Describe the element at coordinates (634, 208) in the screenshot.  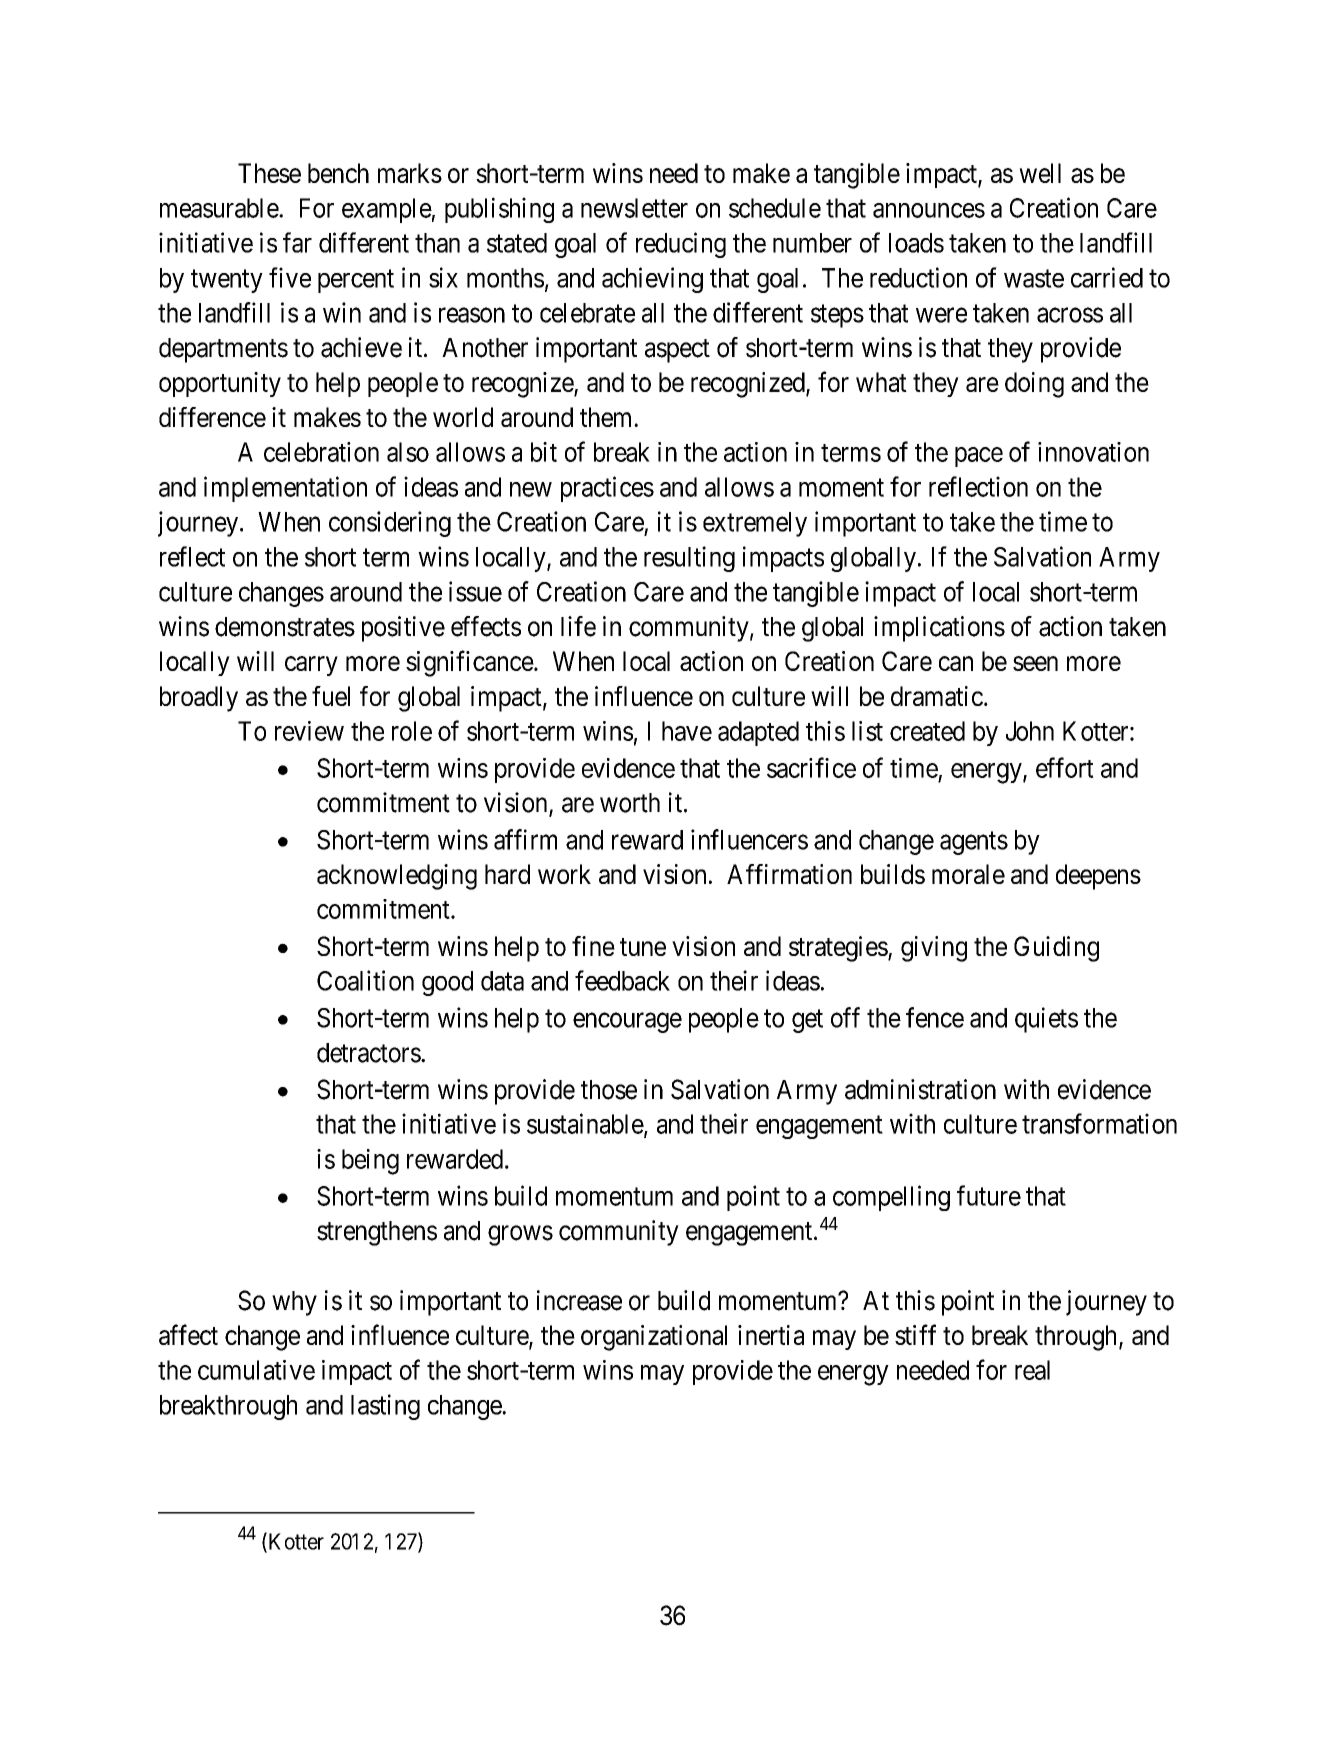
I see `newsletter` at that location.
